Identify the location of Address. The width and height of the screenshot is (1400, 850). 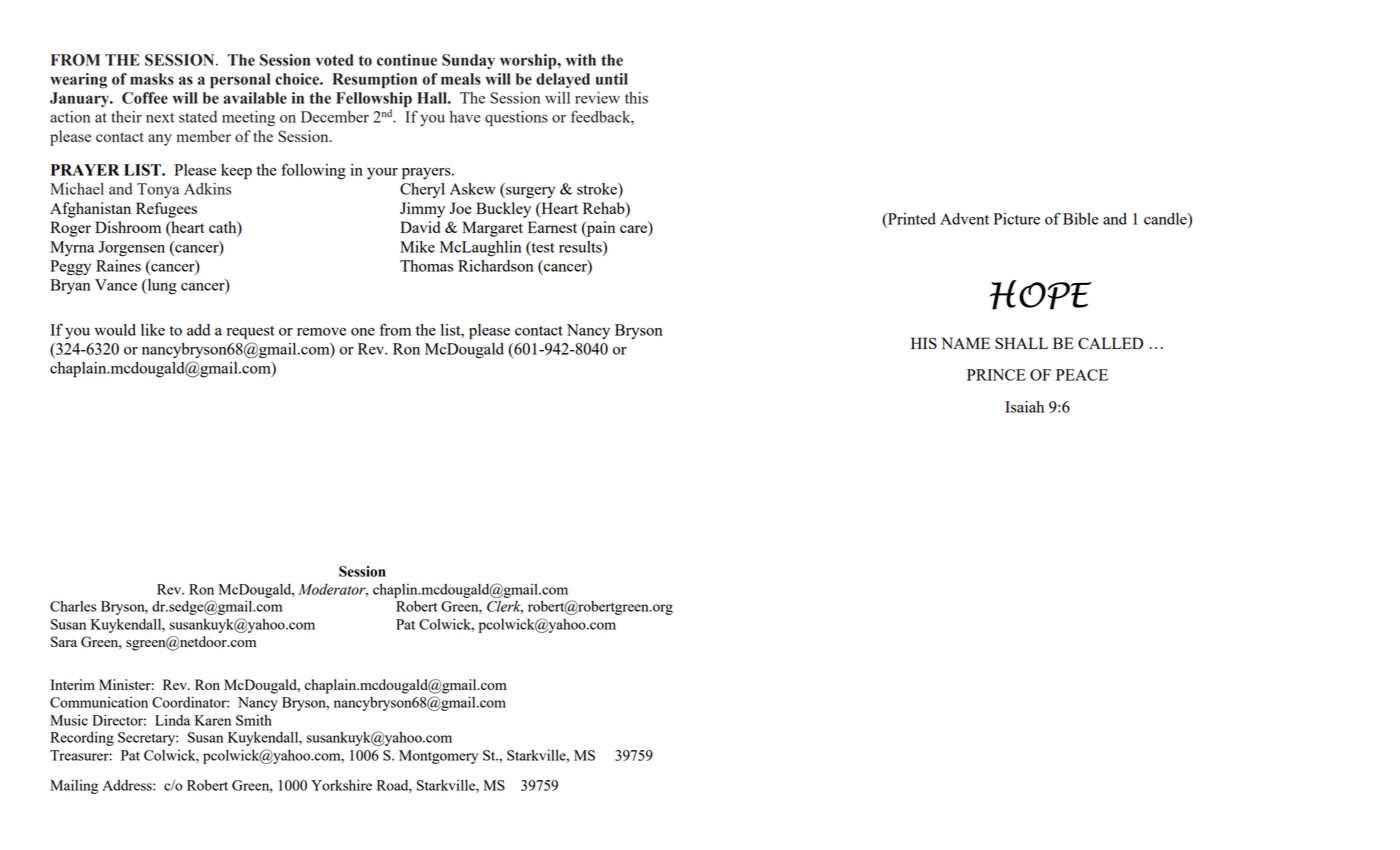
(128, 785).
